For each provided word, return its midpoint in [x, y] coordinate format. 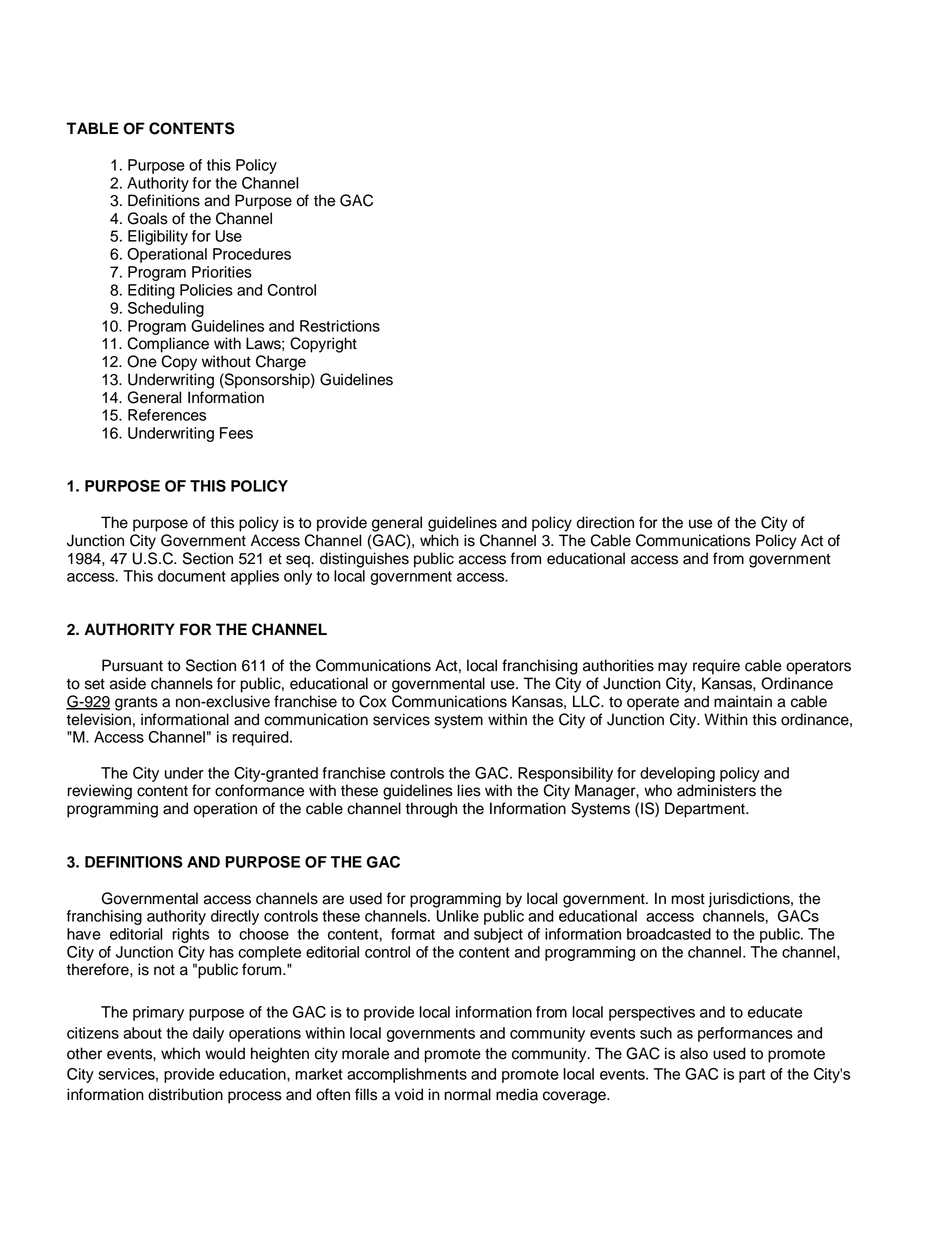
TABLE [92, 128]
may [672, 668]
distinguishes [364, 560]
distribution [185, 1094]
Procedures [252, 254]
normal [467, 1094]
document [192, 576]
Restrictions [340, 326]
